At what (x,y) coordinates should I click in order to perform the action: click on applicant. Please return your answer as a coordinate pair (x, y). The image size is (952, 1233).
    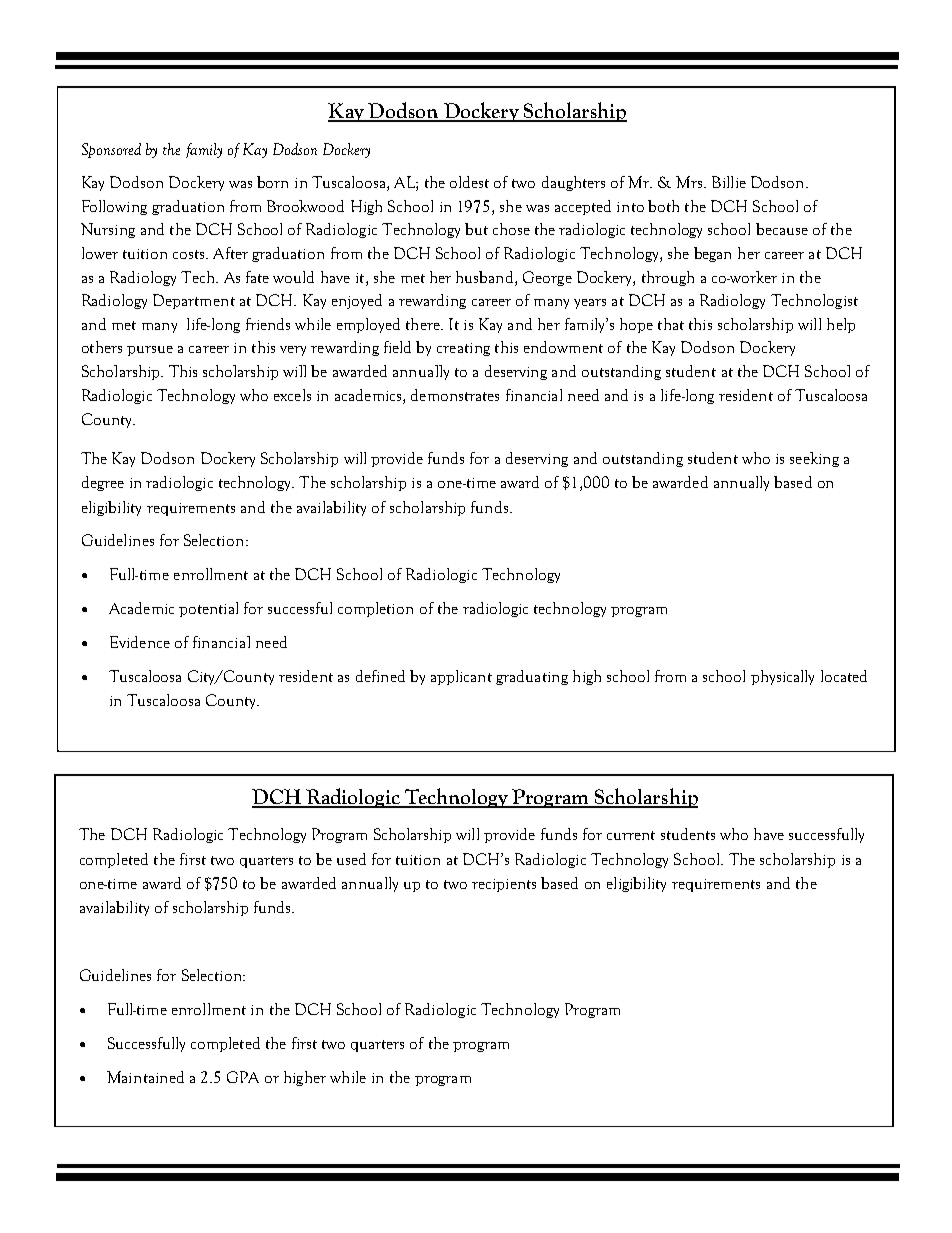
    Looking at the image, I should click on (461, 677).
